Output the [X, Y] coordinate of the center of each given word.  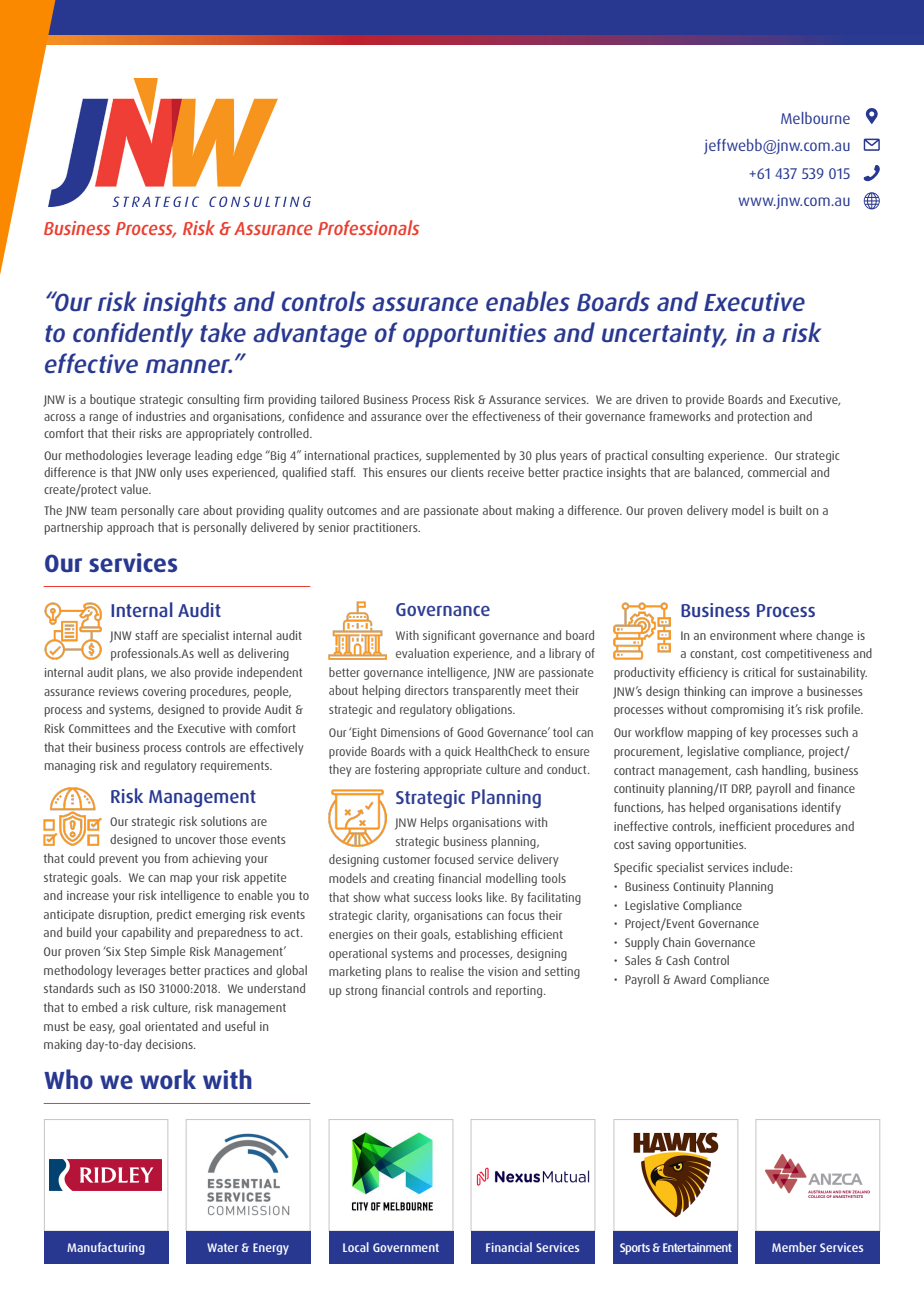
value [135, 489]
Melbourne [815, 118]
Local [356, 1247]
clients [467, 472]
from [176, 858]
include [772, 867]
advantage [310, 335]
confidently [133, 335]
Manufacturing [106, 1248]
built [791, 510]
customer [407, 859]
